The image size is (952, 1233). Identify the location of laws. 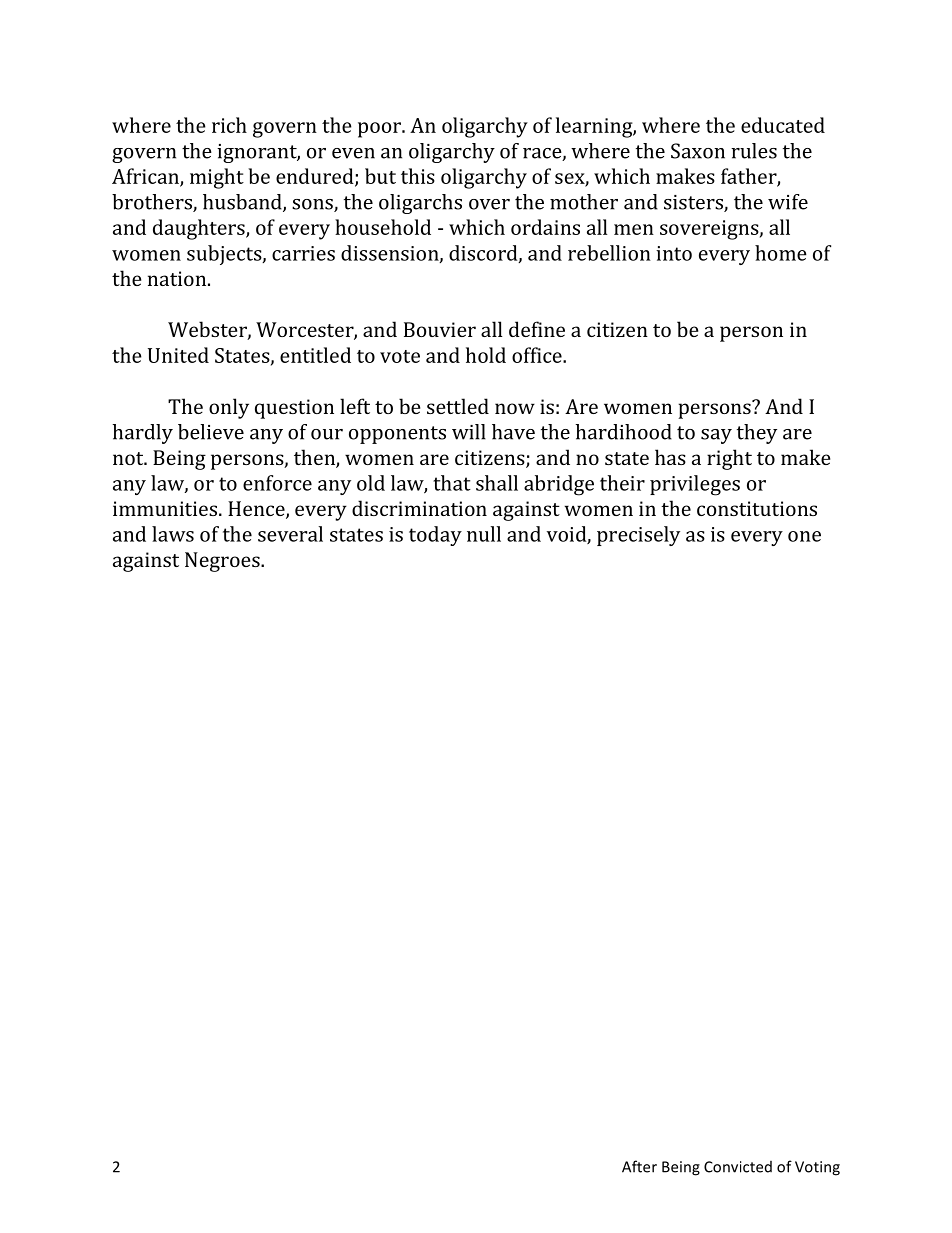
(173, 534).
